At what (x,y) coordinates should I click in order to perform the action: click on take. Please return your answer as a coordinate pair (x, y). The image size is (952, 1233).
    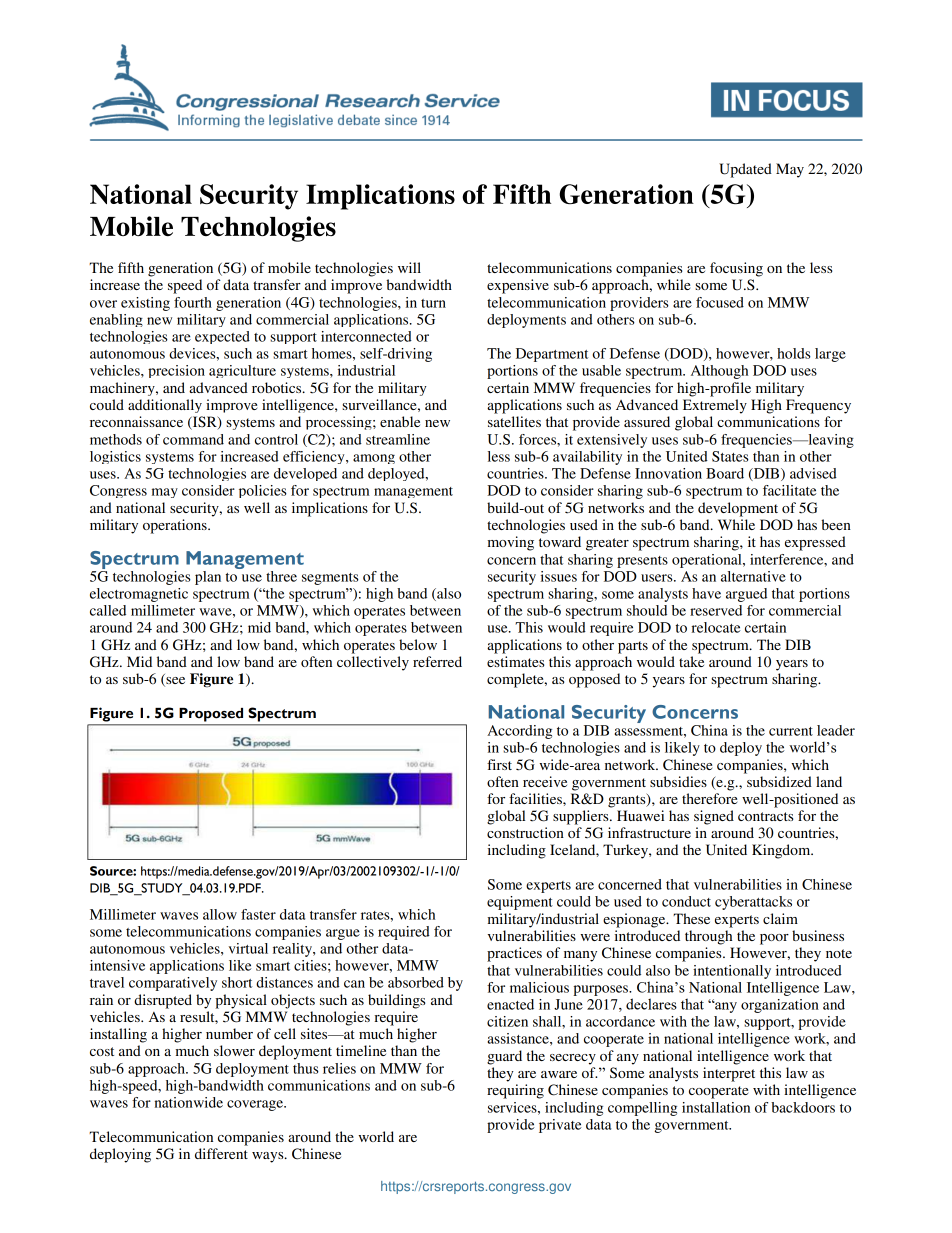
    Looking at the image, I should click on (691, 661).
